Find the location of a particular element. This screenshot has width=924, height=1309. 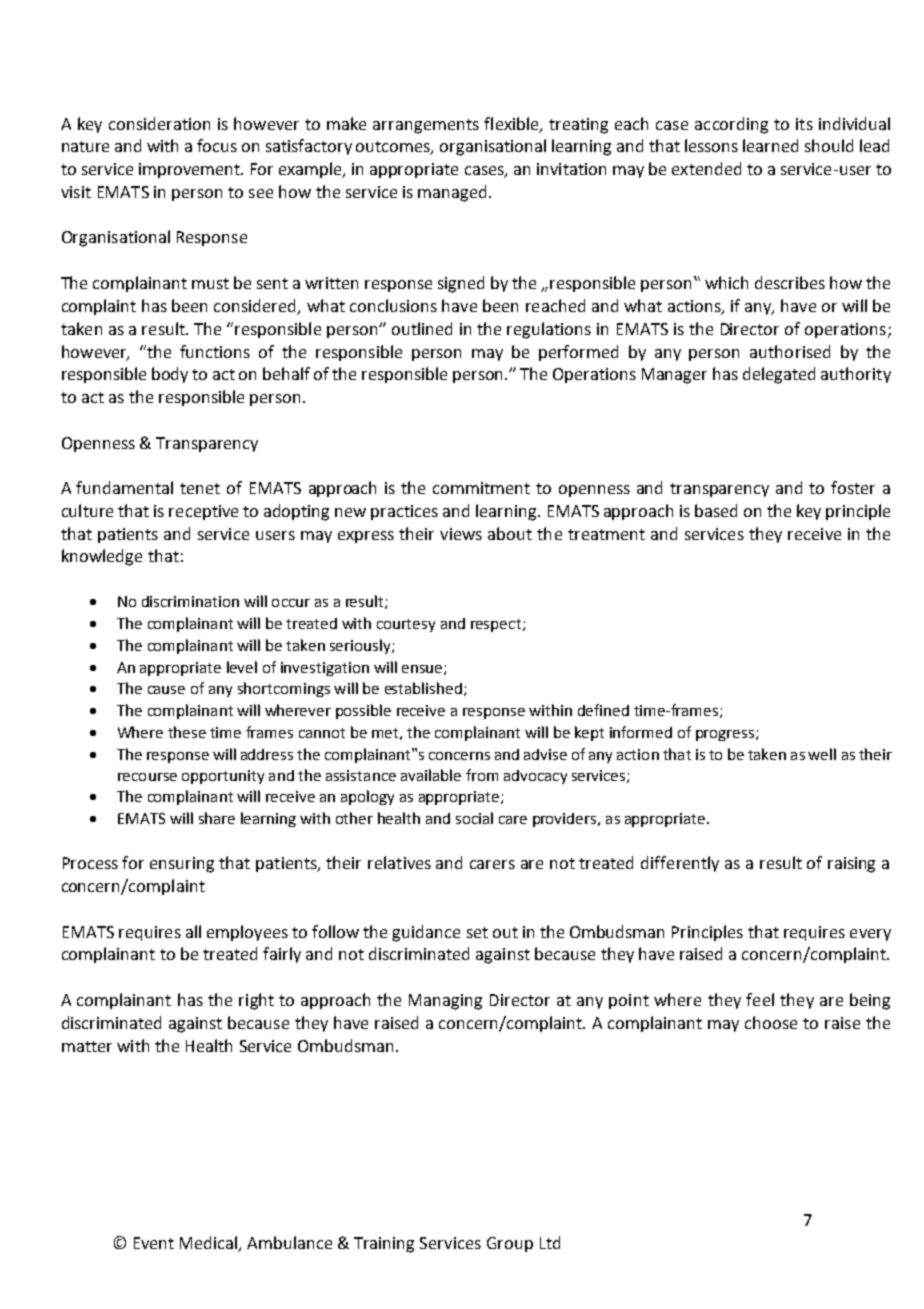

receptive is located at coordinates (203, 512).
